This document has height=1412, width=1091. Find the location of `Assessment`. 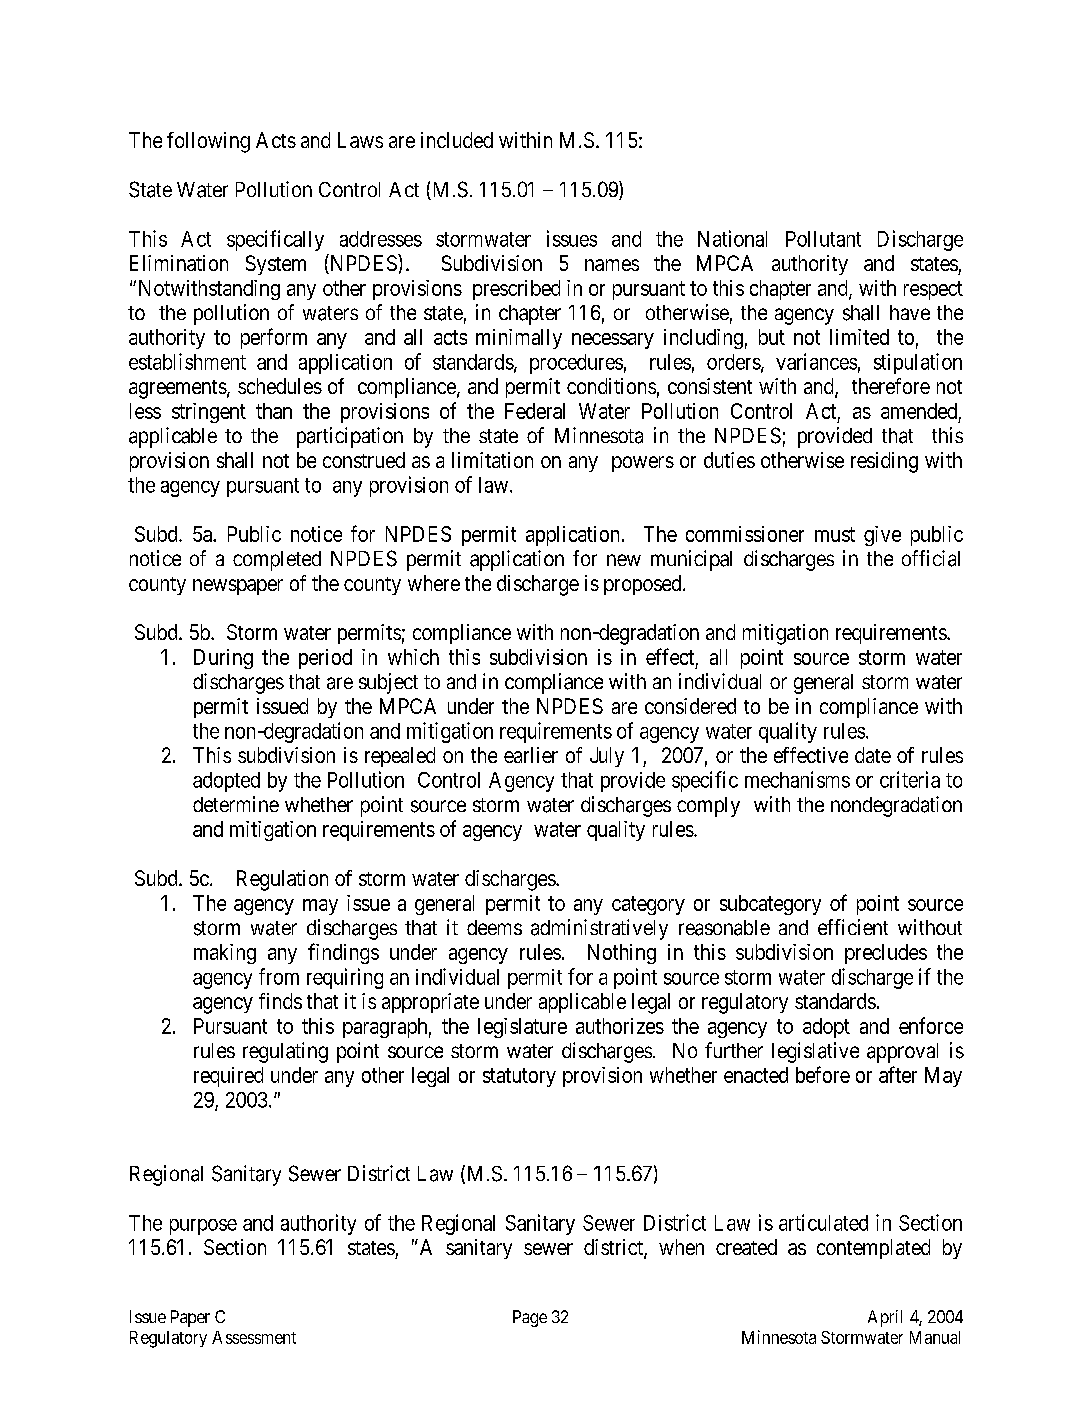

Assessment is located at coordinates (254, 1337).
